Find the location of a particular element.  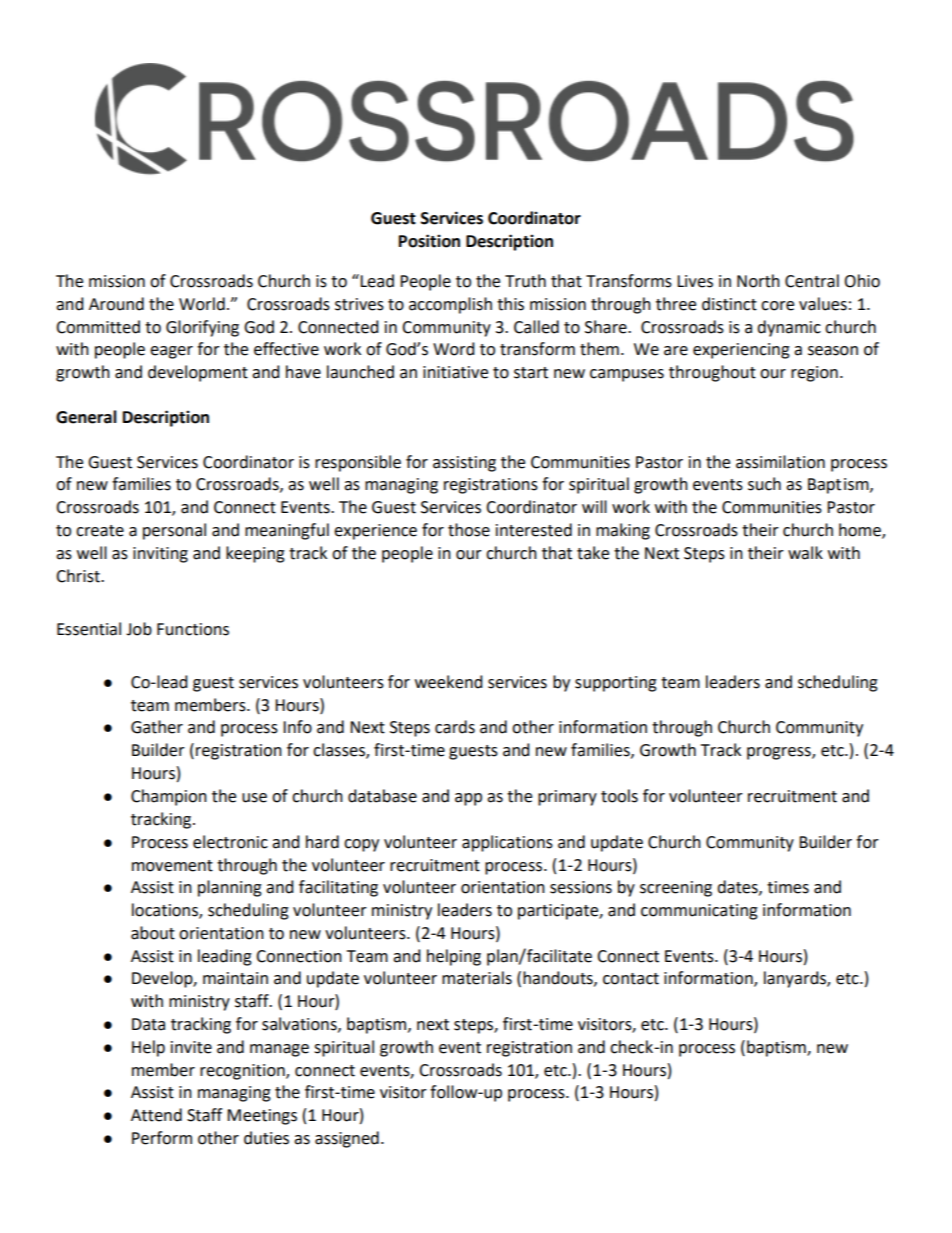

North is located at coordinates (758, 281).
